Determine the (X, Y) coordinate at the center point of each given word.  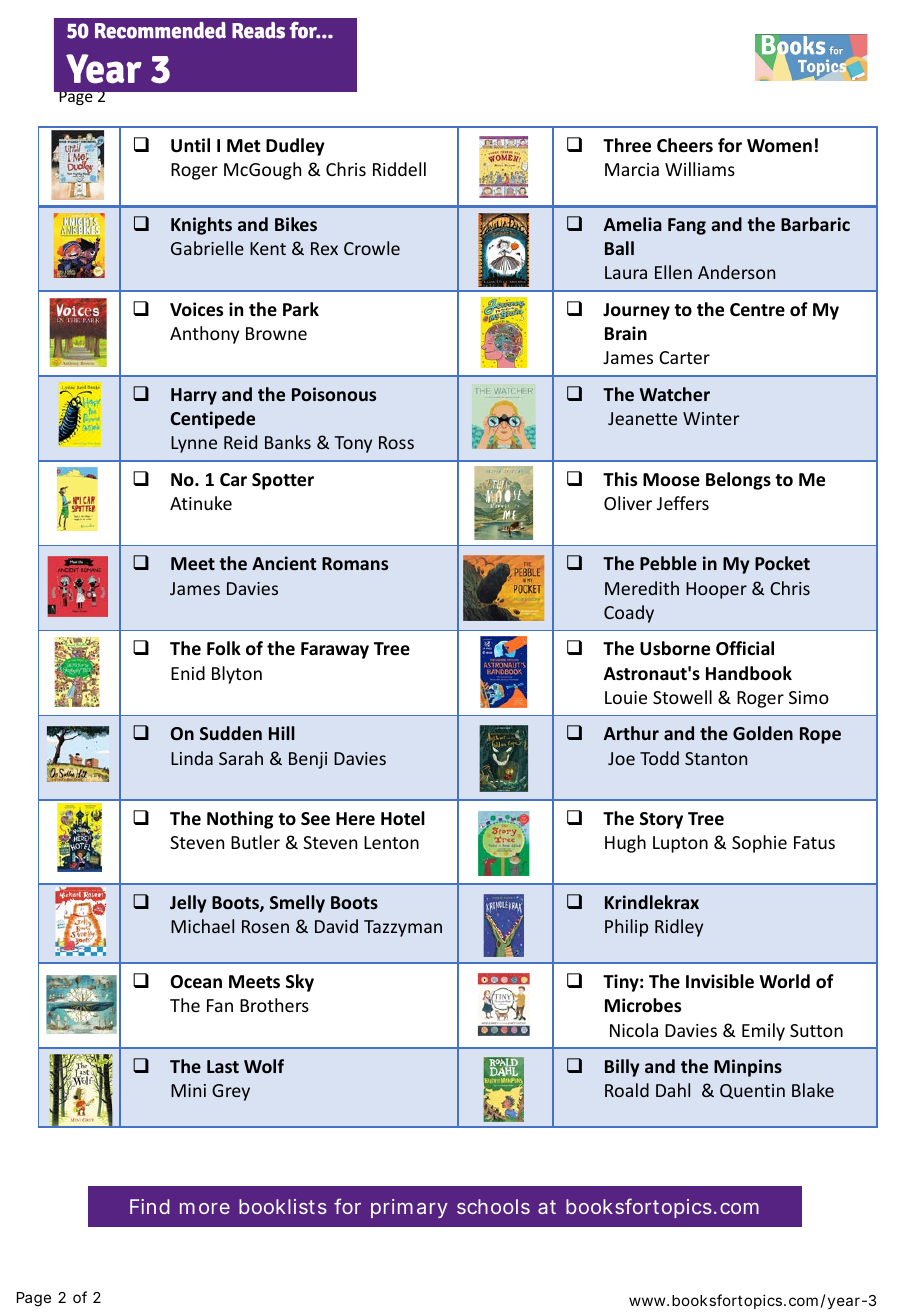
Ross (396, 442)
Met (244, 146)
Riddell (399, 169)
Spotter (283, 481)
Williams (700, 169)
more (205, 1208)
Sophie (759, 844)
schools (493, 1206)
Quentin (752, 1091)
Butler (255, 842)
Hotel (403, 818)
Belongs (738, 481)
